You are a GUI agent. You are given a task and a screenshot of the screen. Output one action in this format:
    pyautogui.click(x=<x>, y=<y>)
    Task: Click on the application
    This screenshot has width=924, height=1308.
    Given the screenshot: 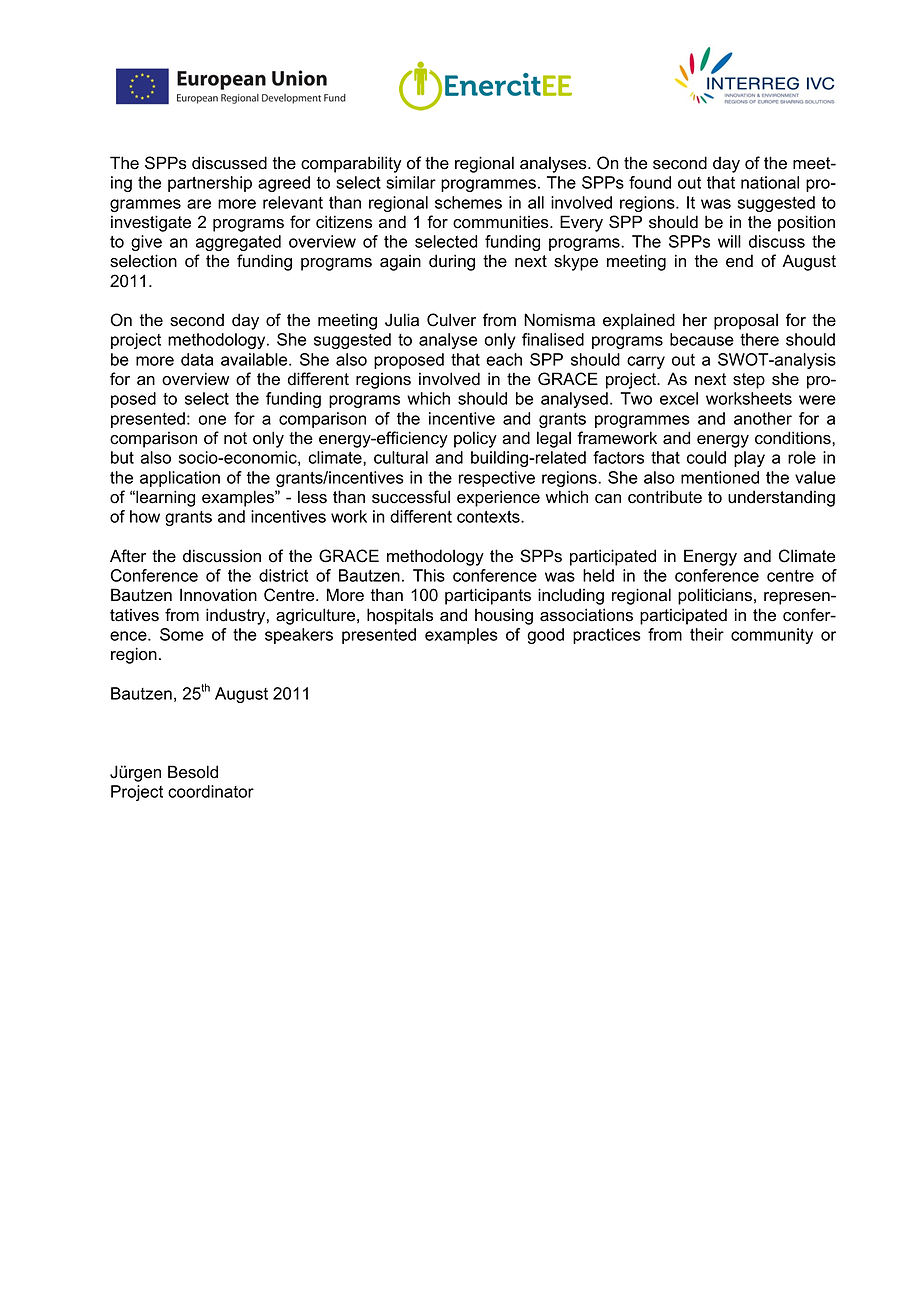 What is the action you would take?
    pyautogui.click(x=180, y=479)
